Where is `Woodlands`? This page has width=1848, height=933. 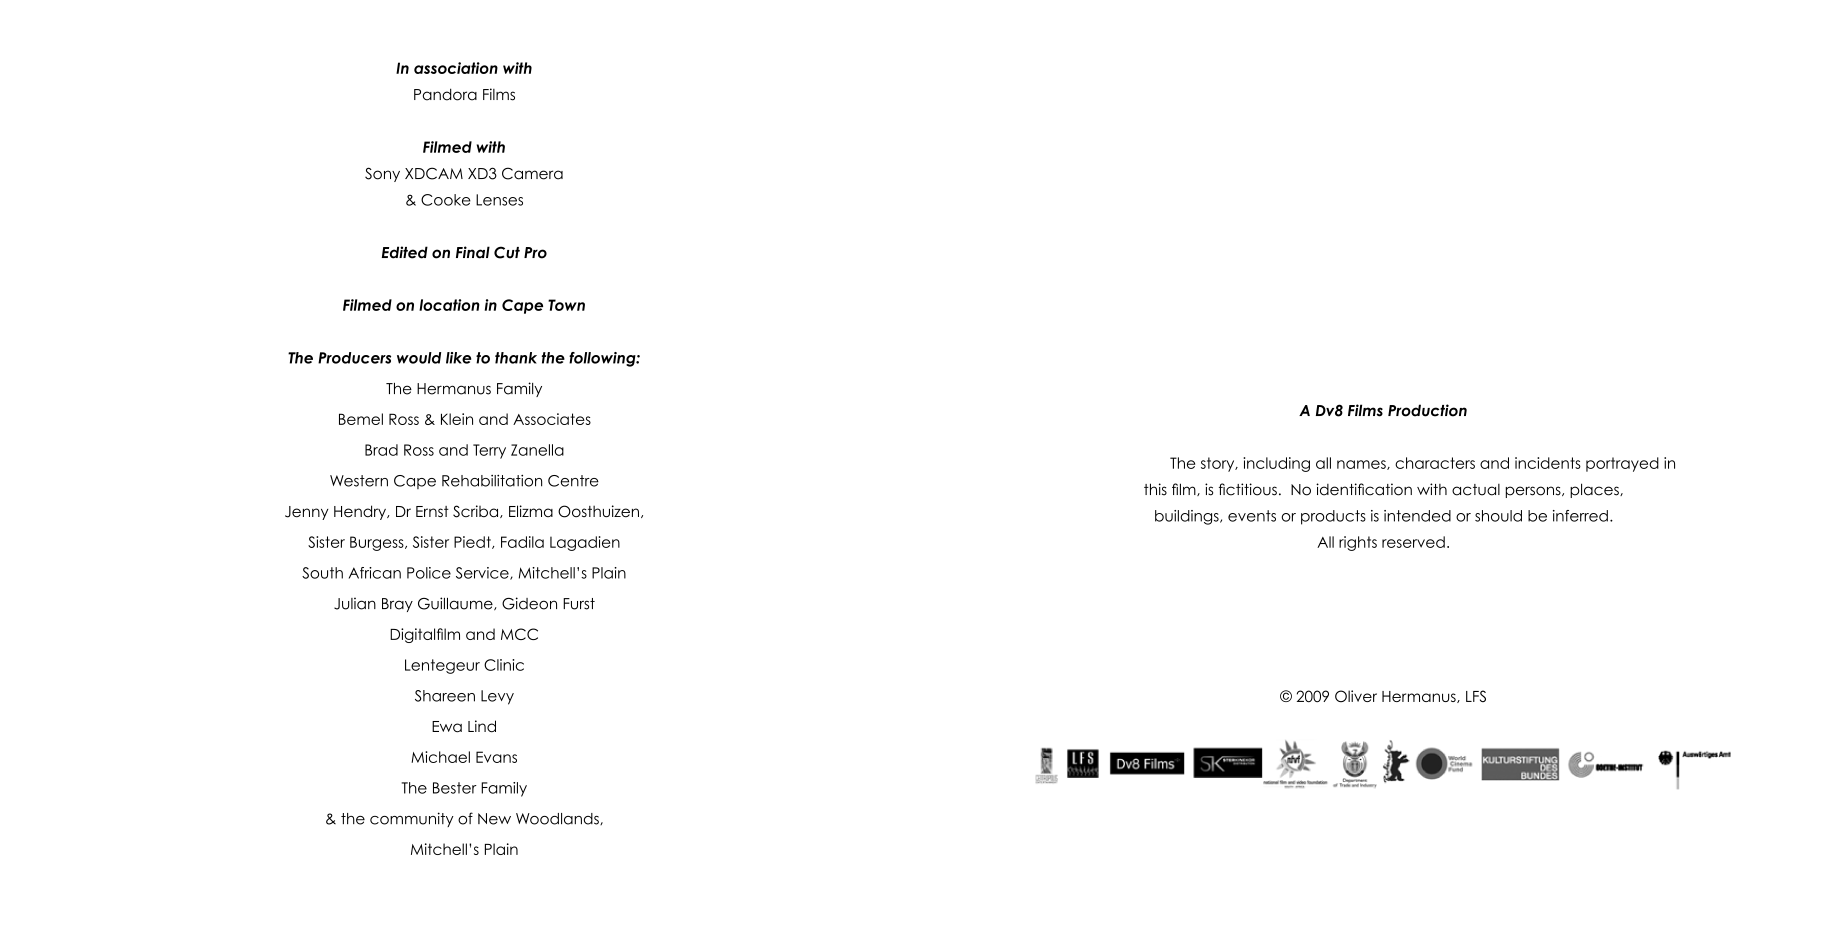 Woodlands is located at coordinates (558, 819).
